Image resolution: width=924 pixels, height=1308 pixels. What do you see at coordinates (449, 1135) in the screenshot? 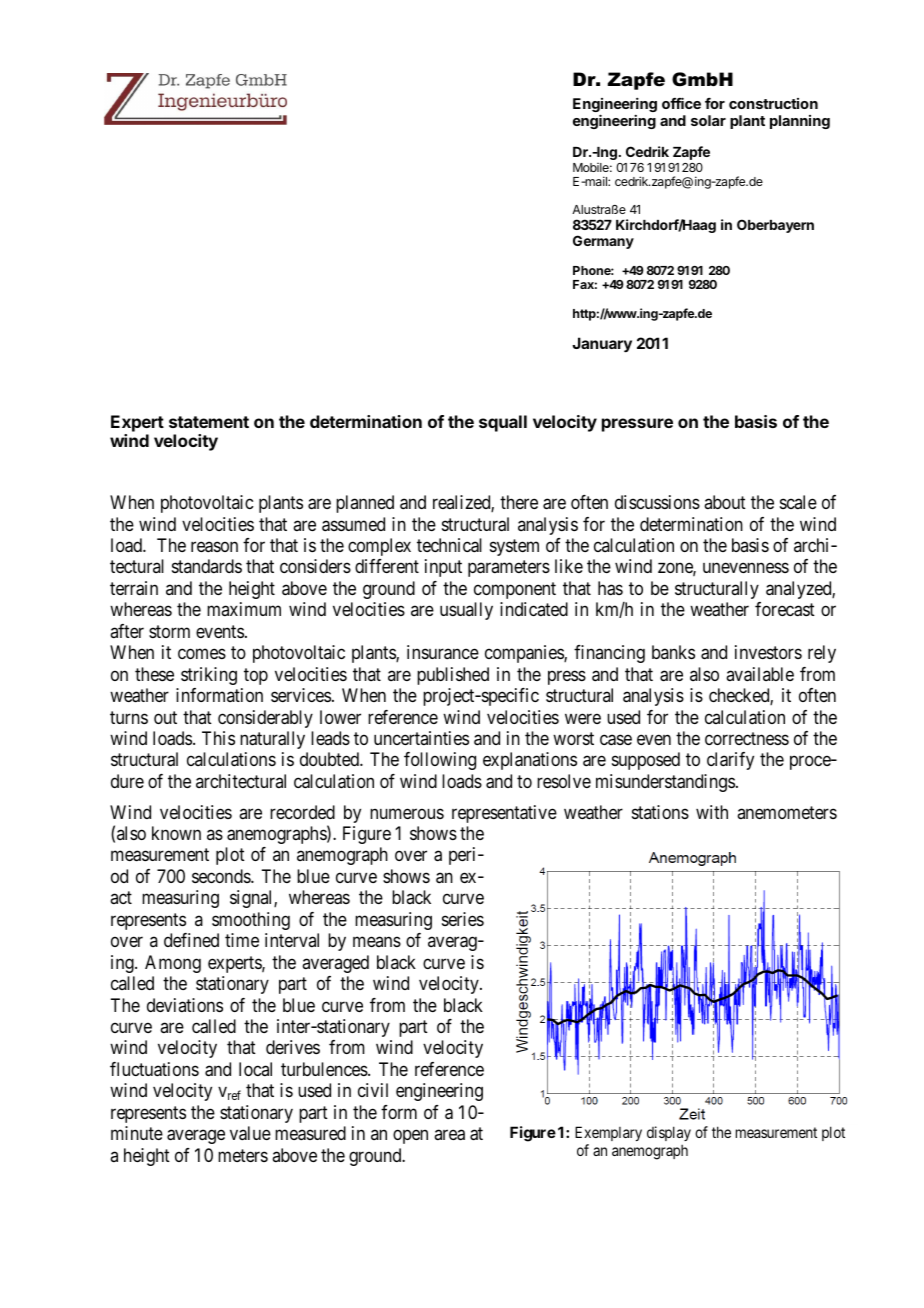
I see `area` at bounding box center [449, 1135].
